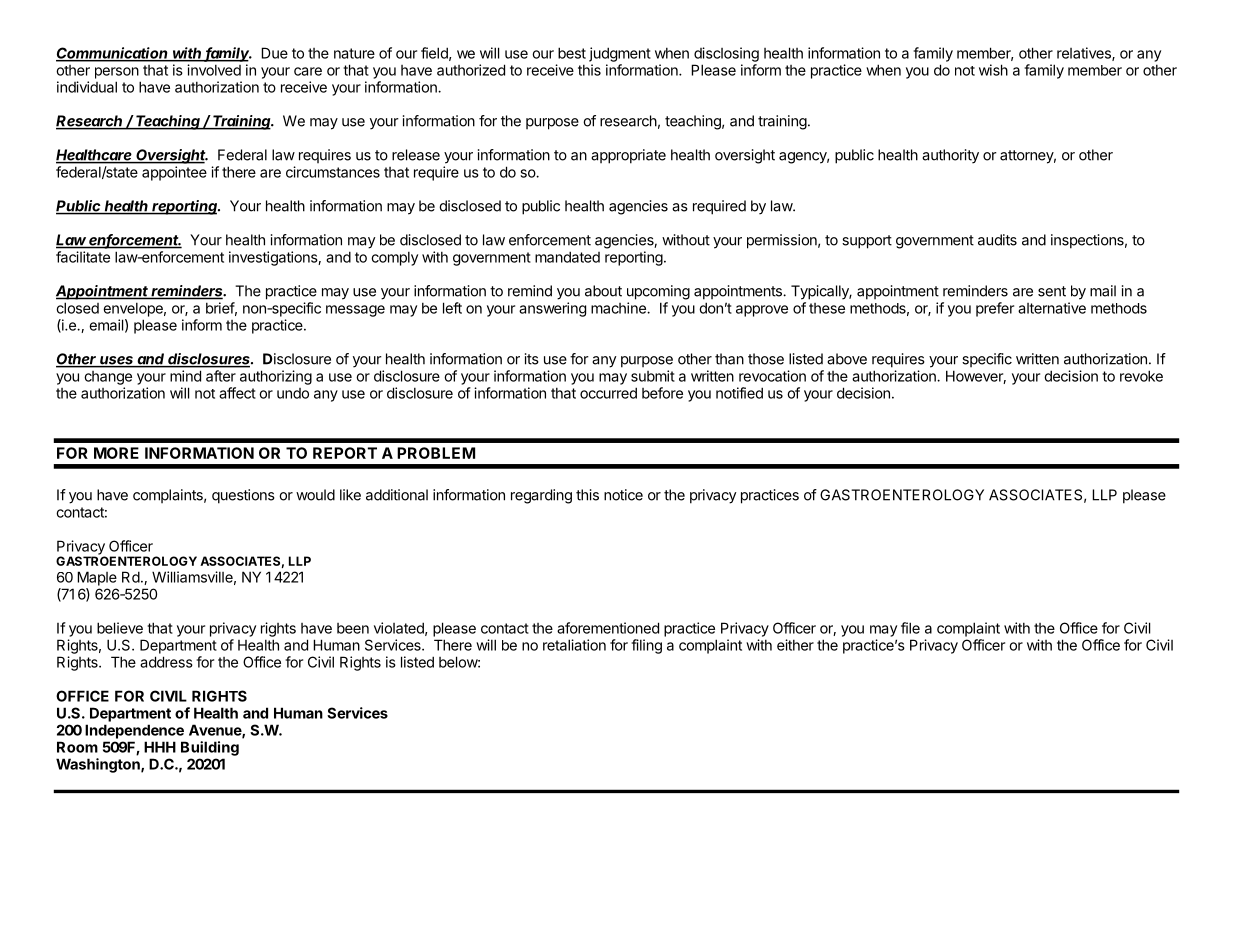  I want to click on comply, so click(394, 258).
